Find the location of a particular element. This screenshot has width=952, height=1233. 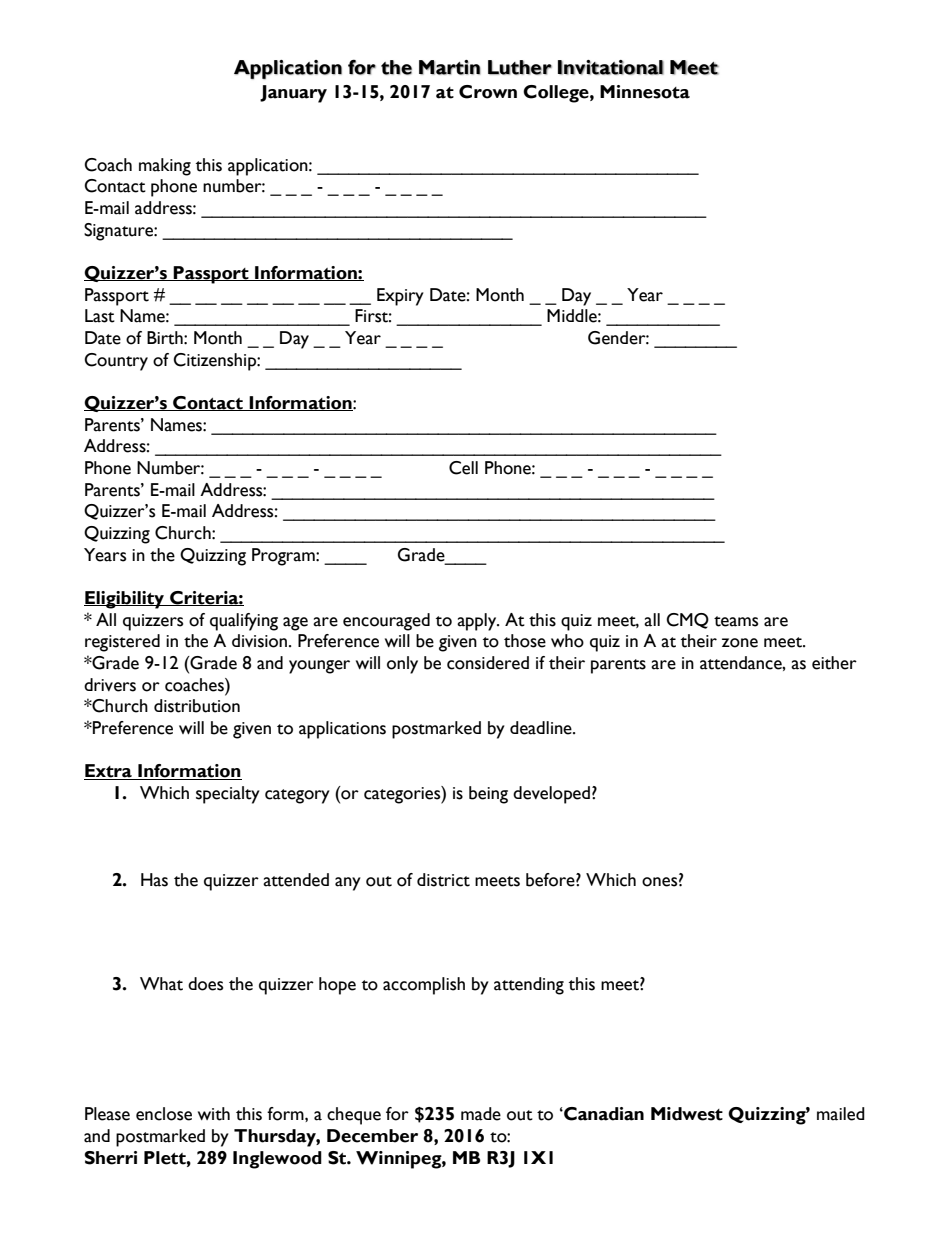

Citizenship is located at coordinates (215, 362).
